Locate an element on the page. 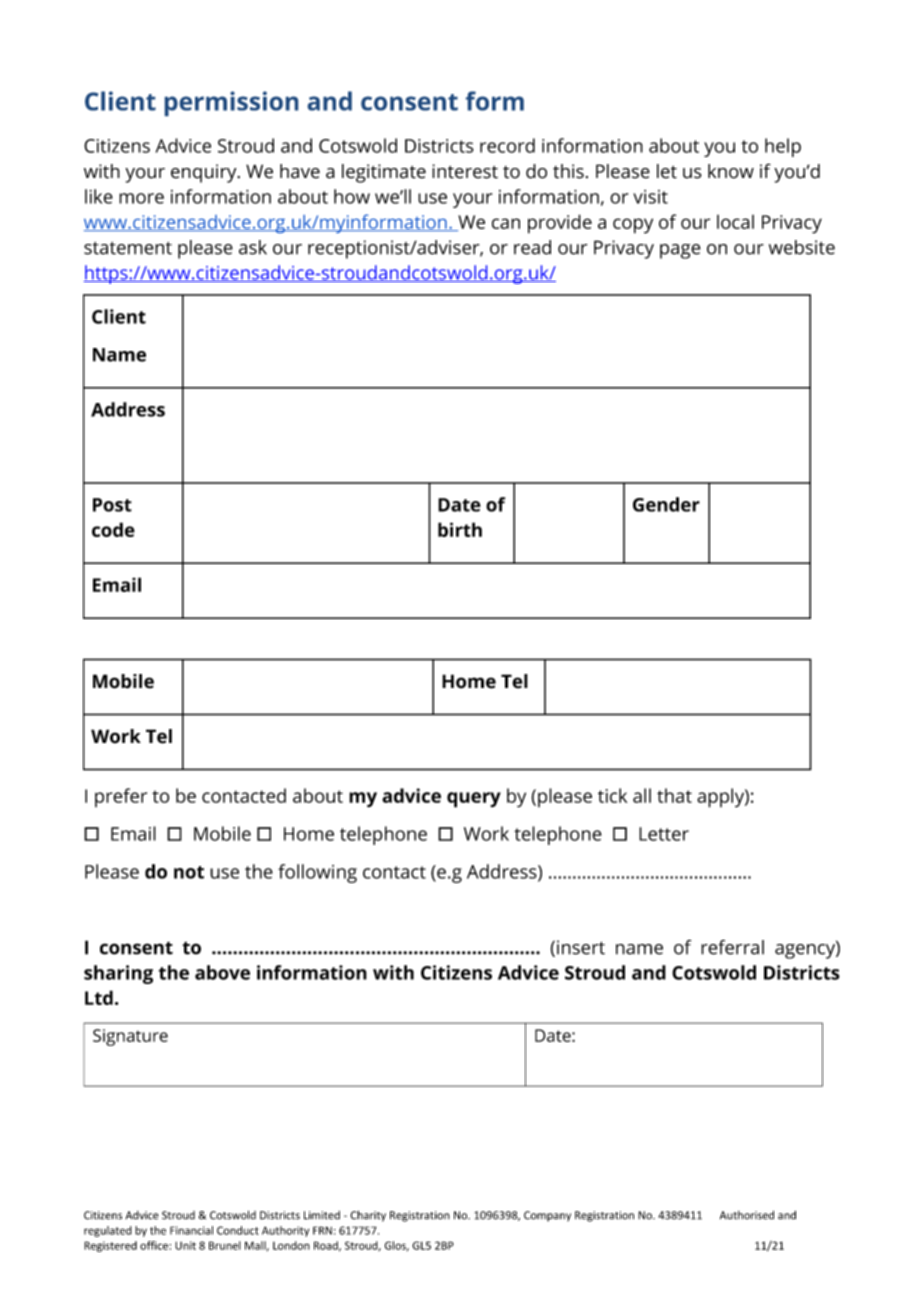  that is located at coordinates (674, 795).
